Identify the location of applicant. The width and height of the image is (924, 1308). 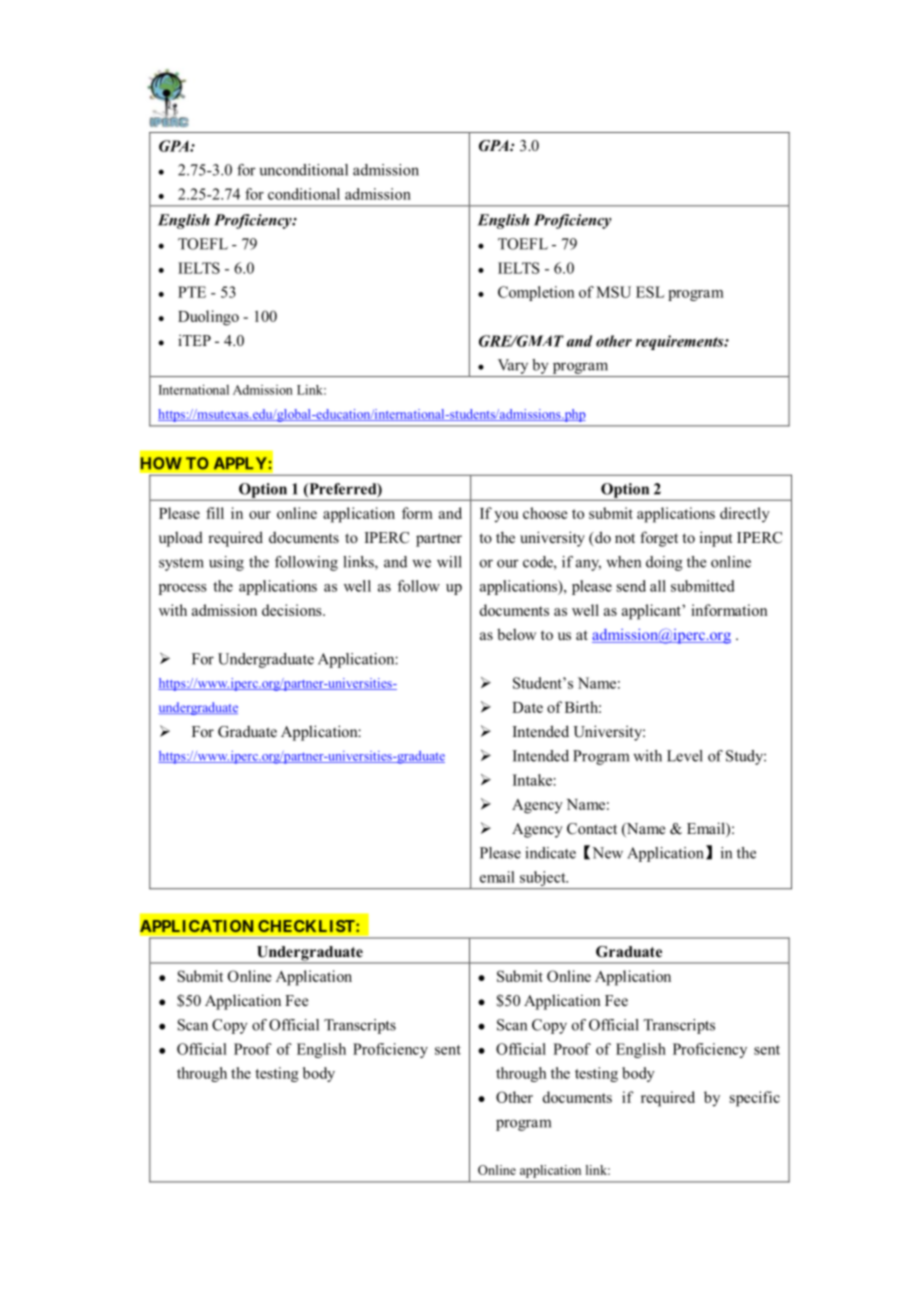
(652, 612).
